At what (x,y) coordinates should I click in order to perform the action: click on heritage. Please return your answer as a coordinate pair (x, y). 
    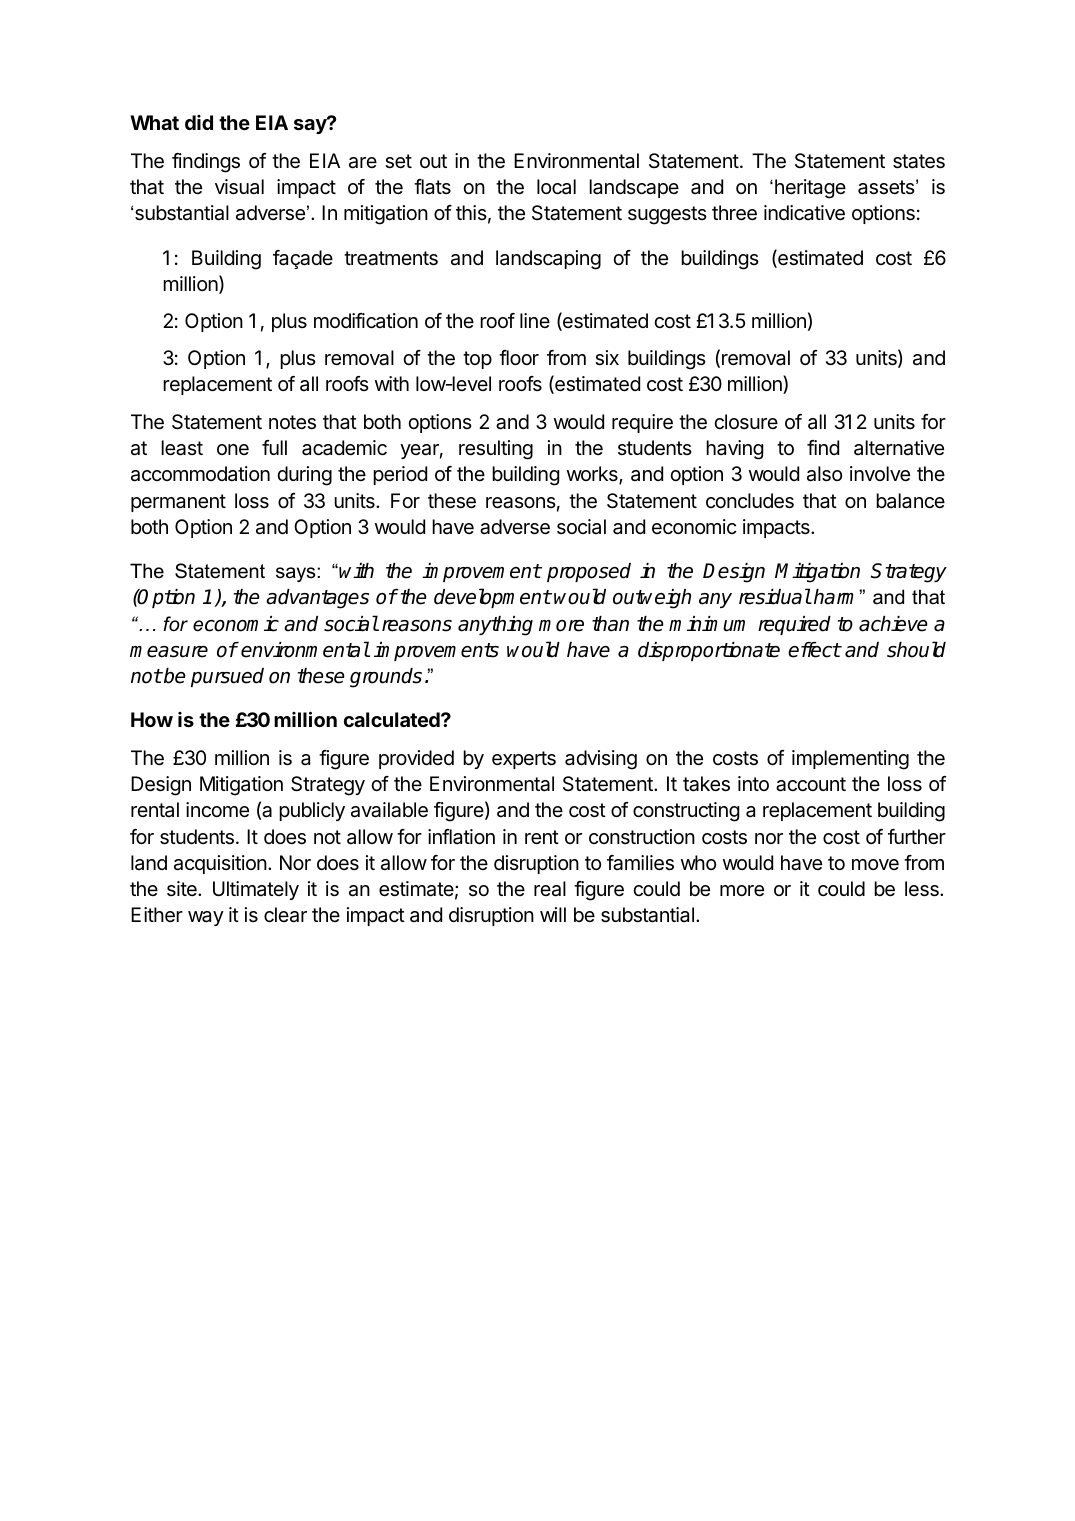
    Looking at the image, I should click on (810, 189).
